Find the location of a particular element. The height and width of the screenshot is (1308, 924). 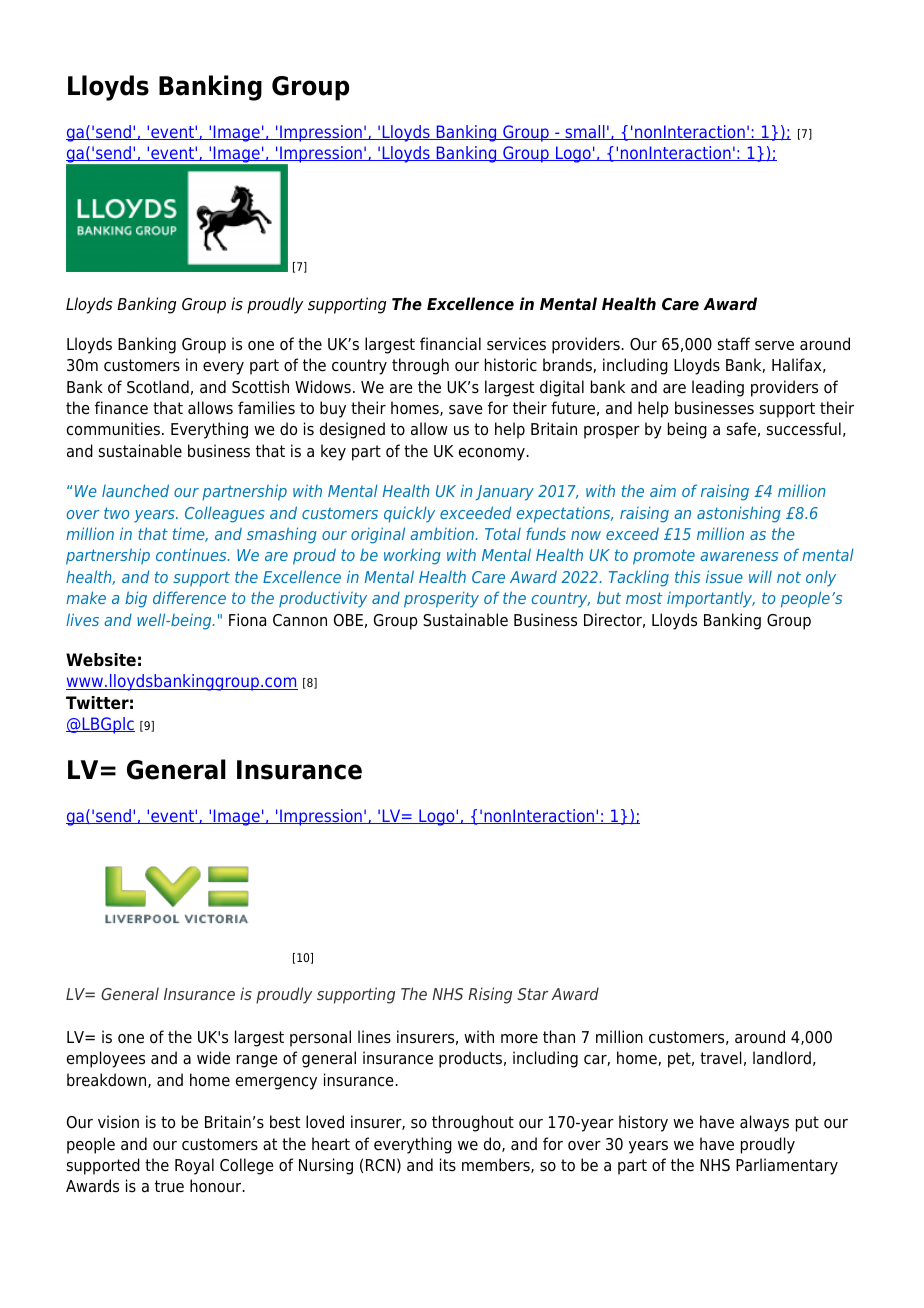

travel is located at coordinates (721, 1058).
